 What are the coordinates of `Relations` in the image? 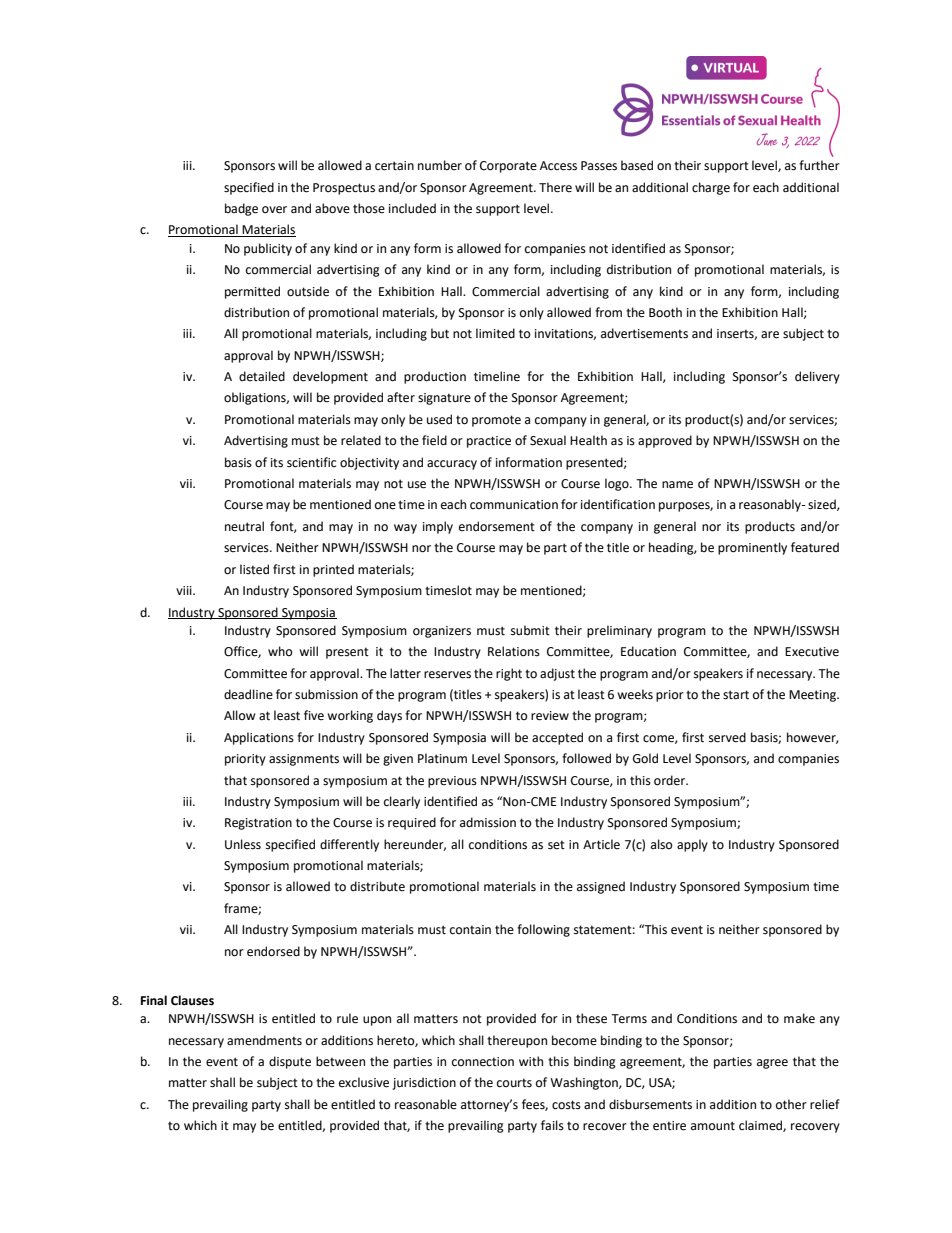 It's located at (514, 651).
